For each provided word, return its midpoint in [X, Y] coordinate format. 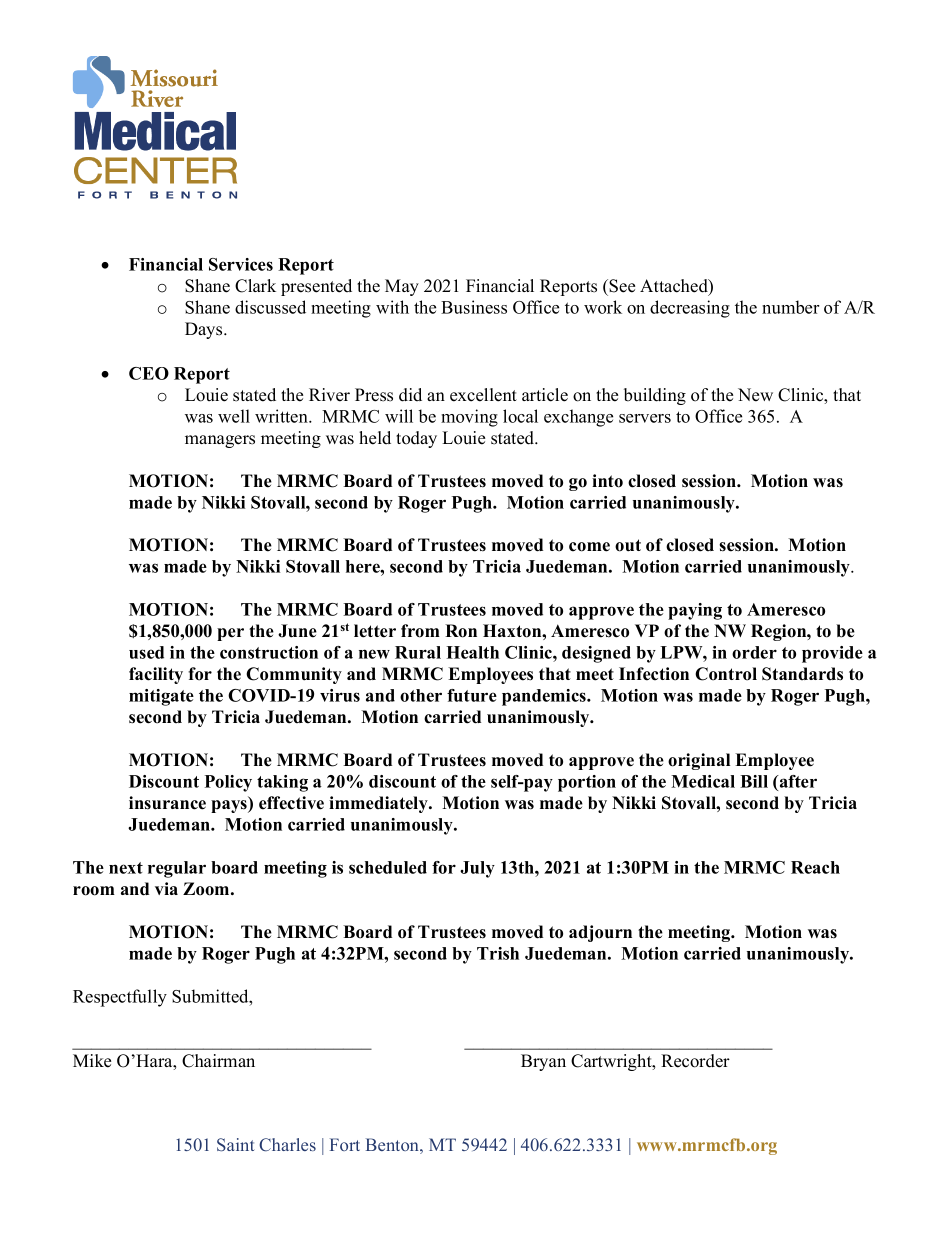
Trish [498, 953]
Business [474, 307]
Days [205, 330]
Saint [236, 1145]
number [790, 307]
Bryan [543, 1062]
